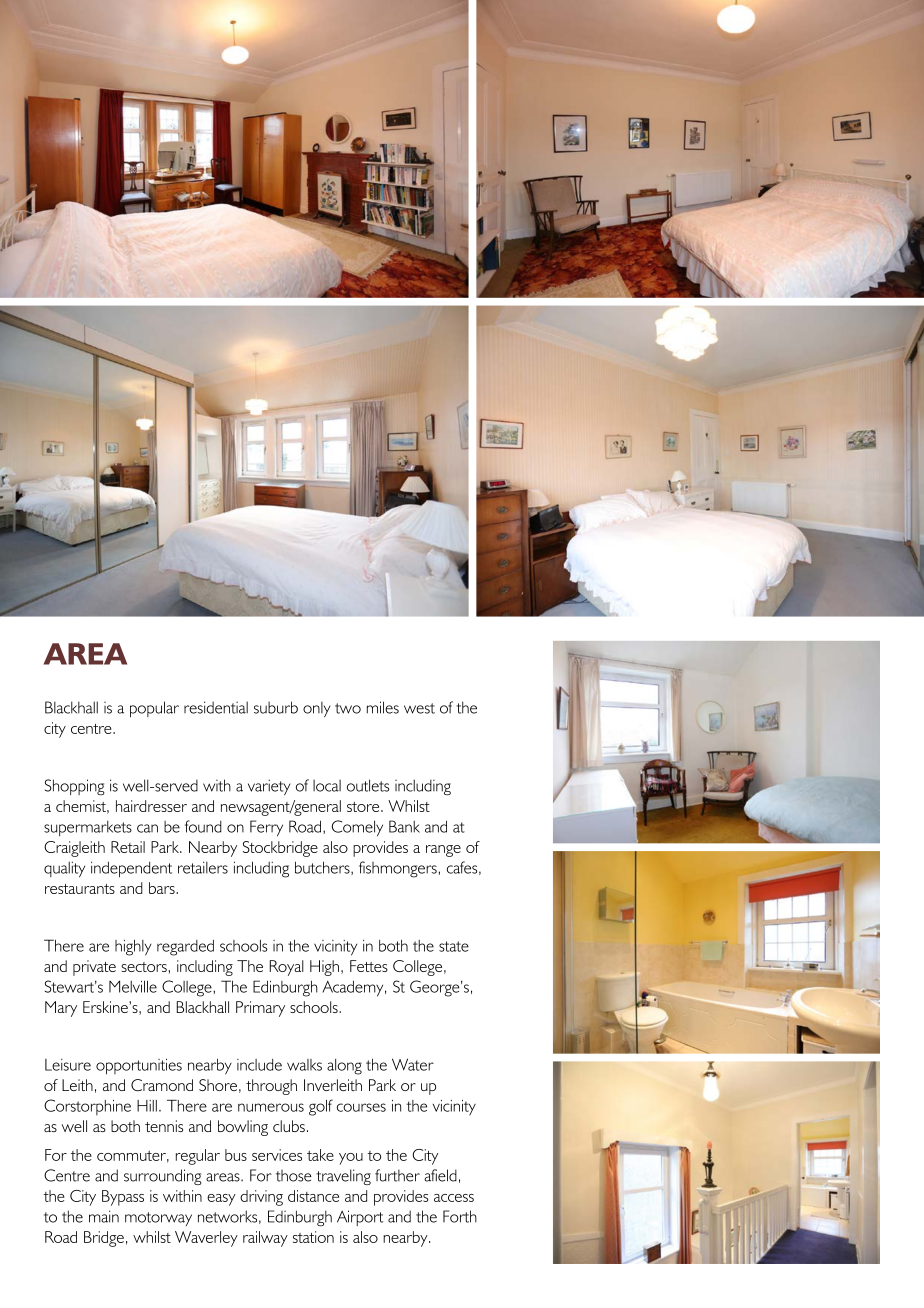 This document has height=1308, width=924. I want to click on include, so click(259, 1065).
